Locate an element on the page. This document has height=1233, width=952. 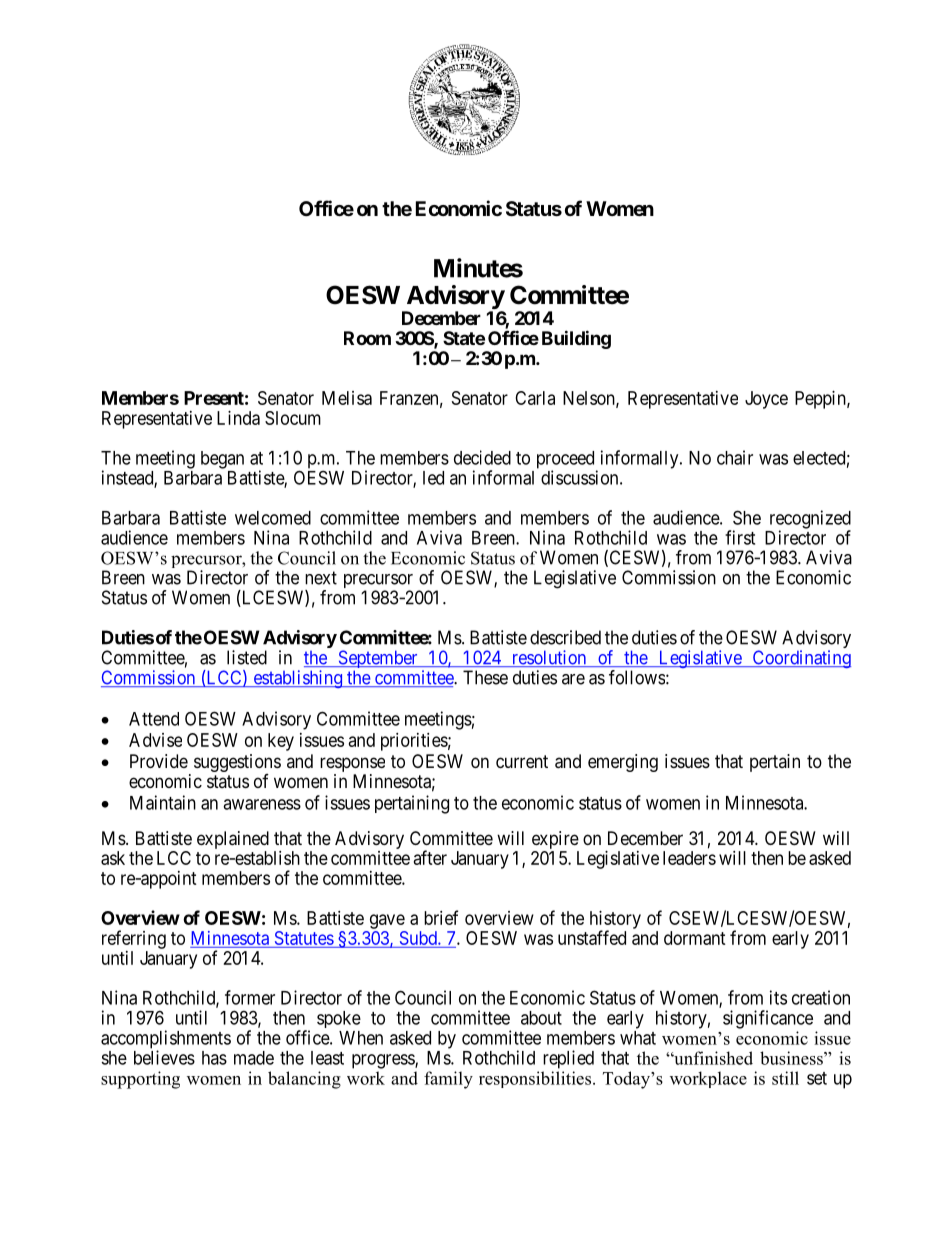
Carla is located at coordinates (535, 398).
